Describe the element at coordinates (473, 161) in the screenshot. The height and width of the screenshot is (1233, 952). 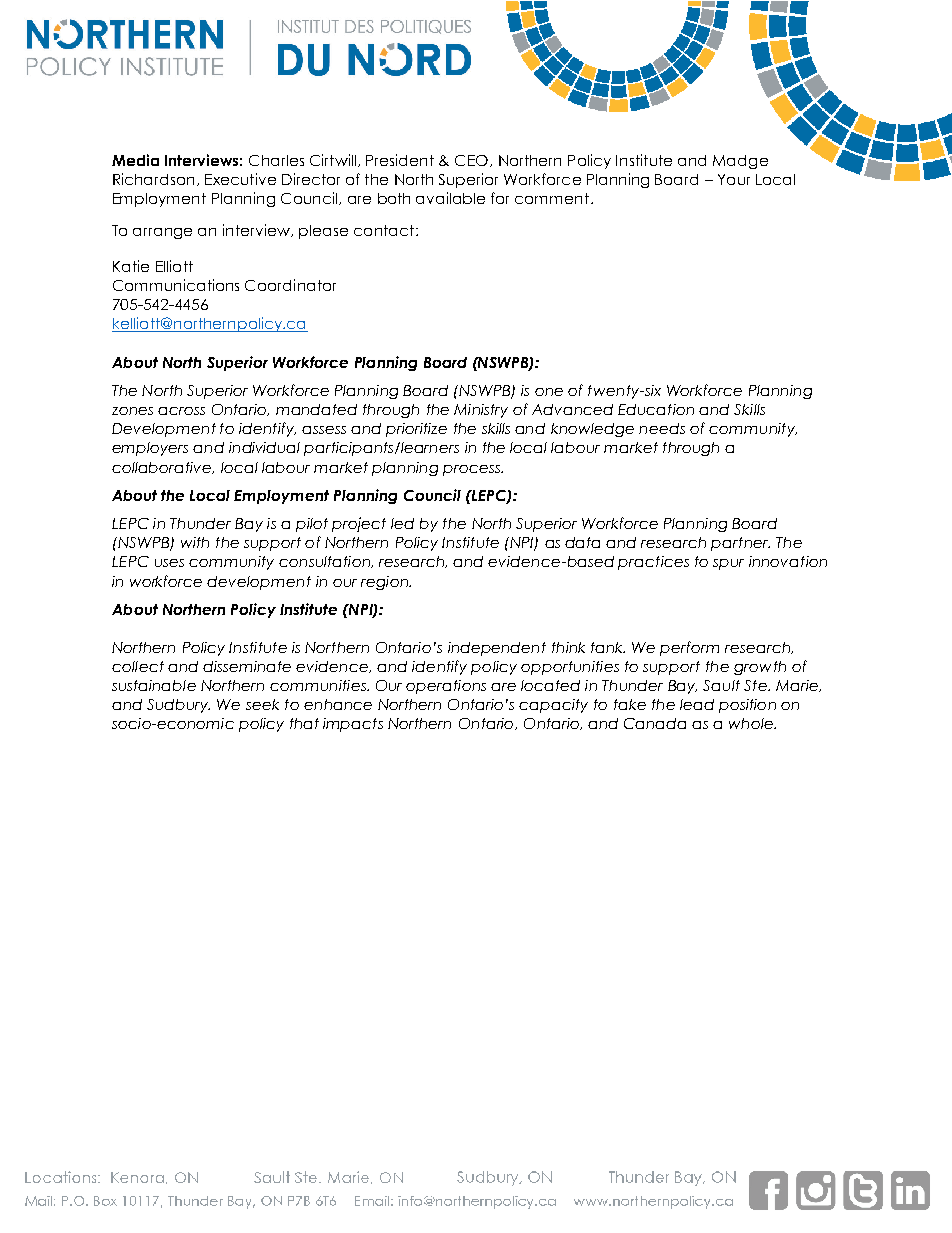
I see `CEO` at that location.
